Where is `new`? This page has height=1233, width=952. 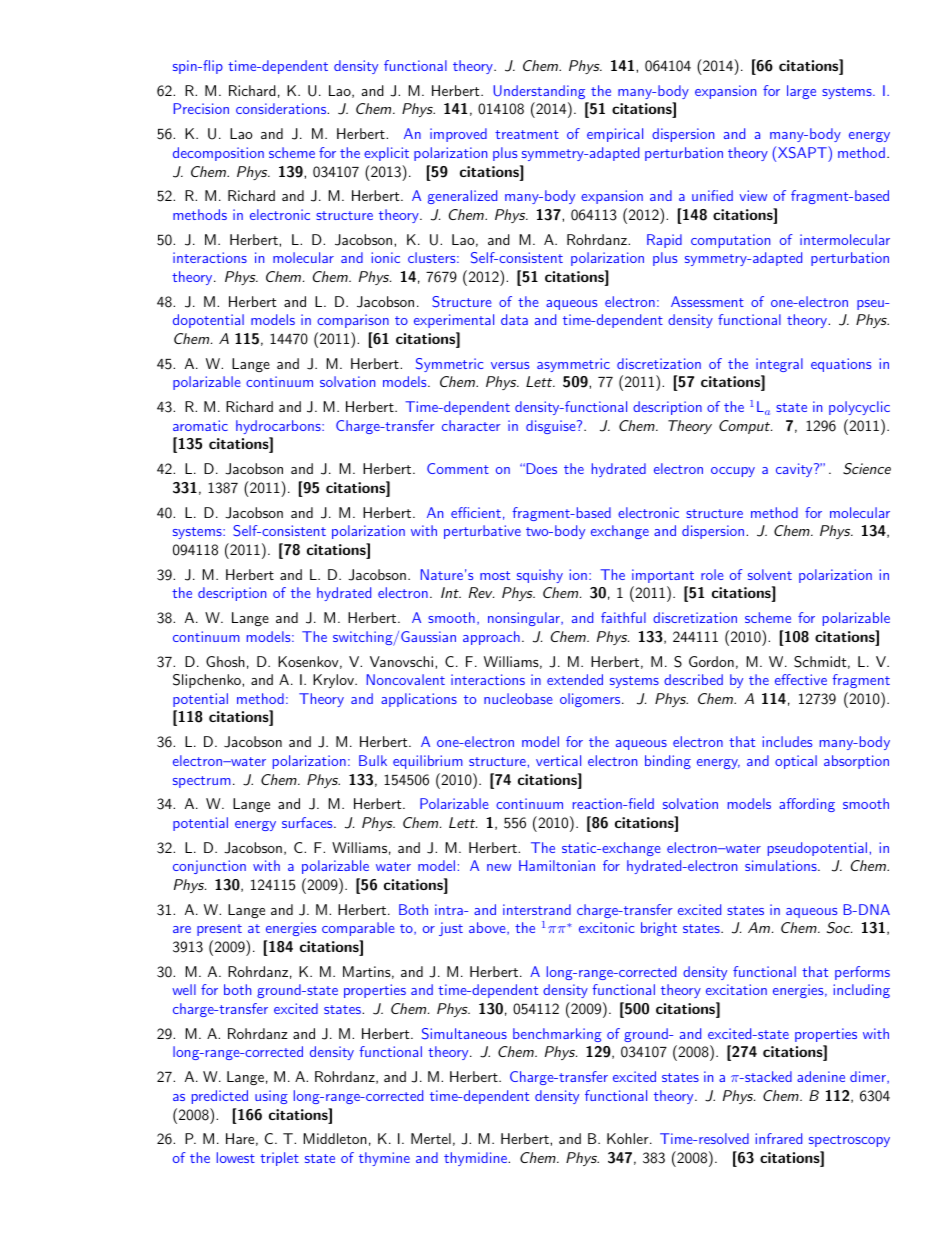
new is located at coordinates (499, 867).
